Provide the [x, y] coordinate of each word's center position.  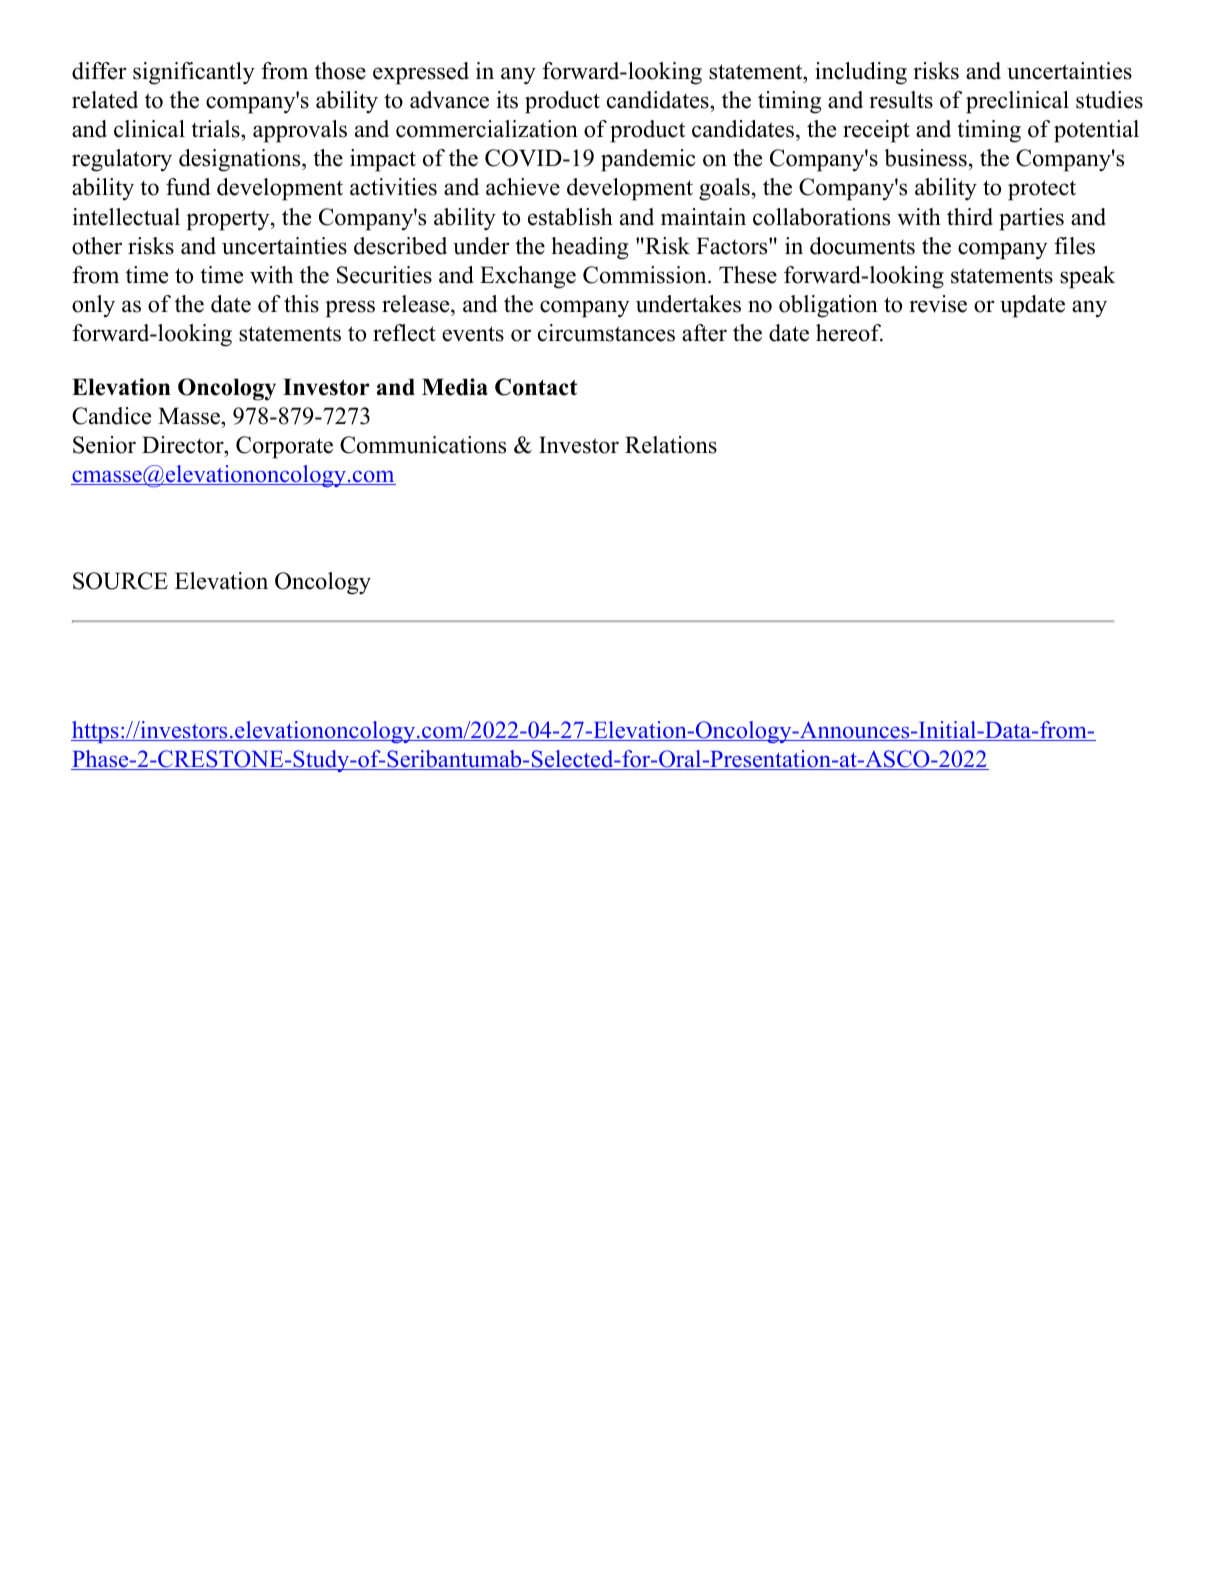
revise [938, 304]
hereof [849, 333]
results [901, 100]
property [229, 220]
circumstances [606, 333]
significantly [194, 73]
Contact [536, 387]
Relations [671, 445]
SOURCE [120, 581]
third [970, 217]
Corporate [284, 447]
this [301, 304]
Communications [423, 445]
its [507, 100]
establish [570, 217]
